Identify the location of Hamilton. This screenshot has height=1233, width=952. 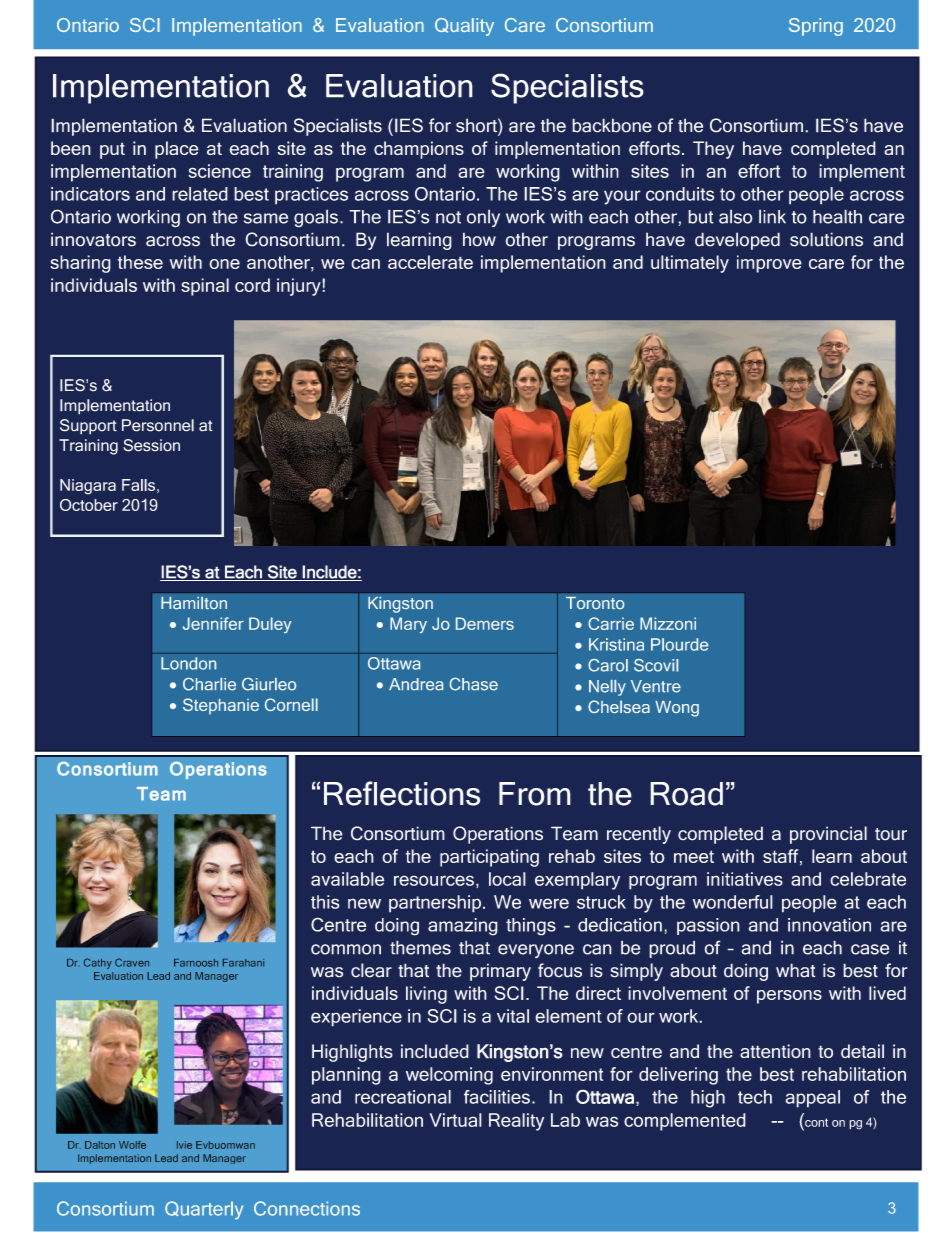
(194, 603).
